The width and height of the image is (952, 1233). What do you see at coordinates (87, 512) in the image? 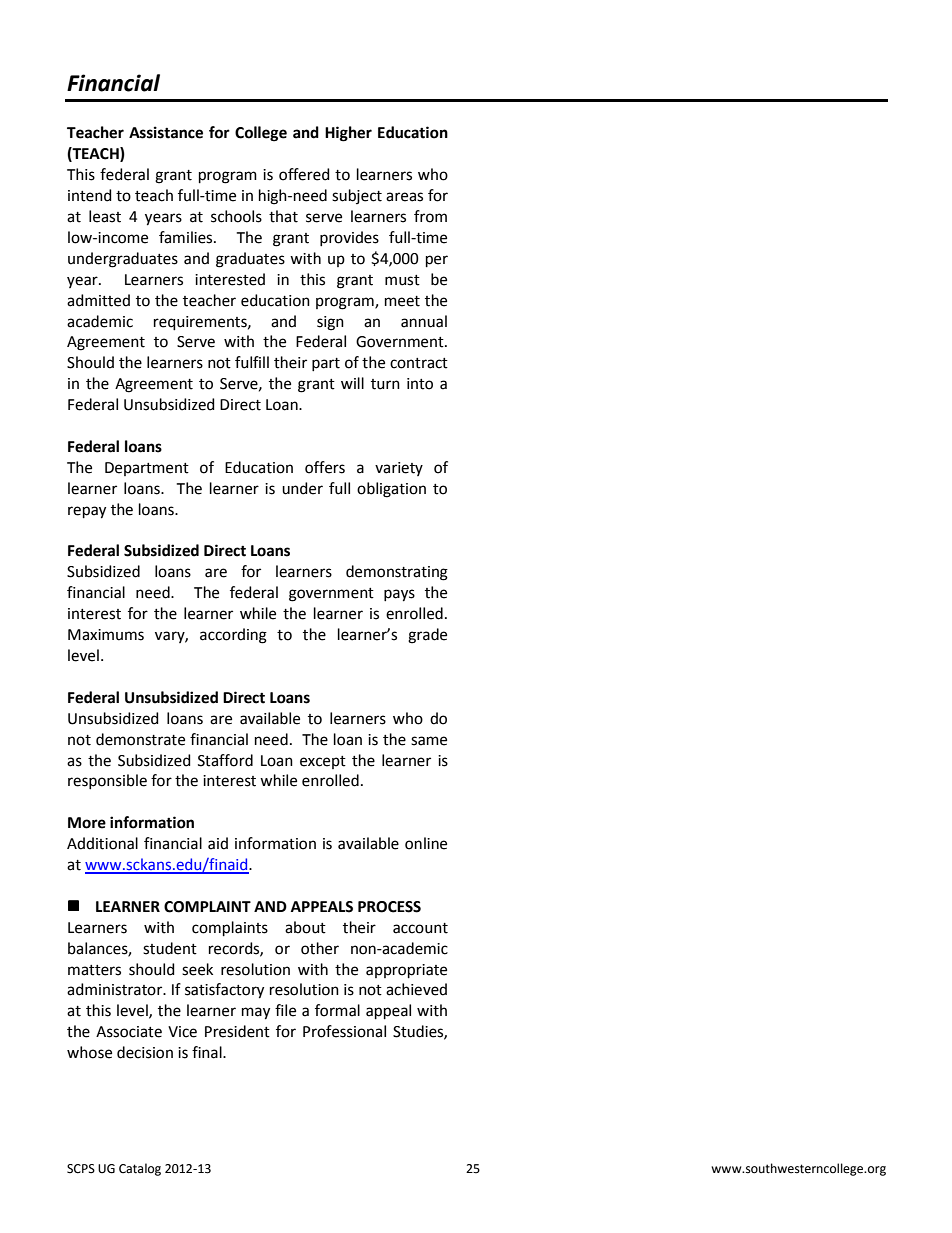
I see `repay` at bounding box center [87, 512].
